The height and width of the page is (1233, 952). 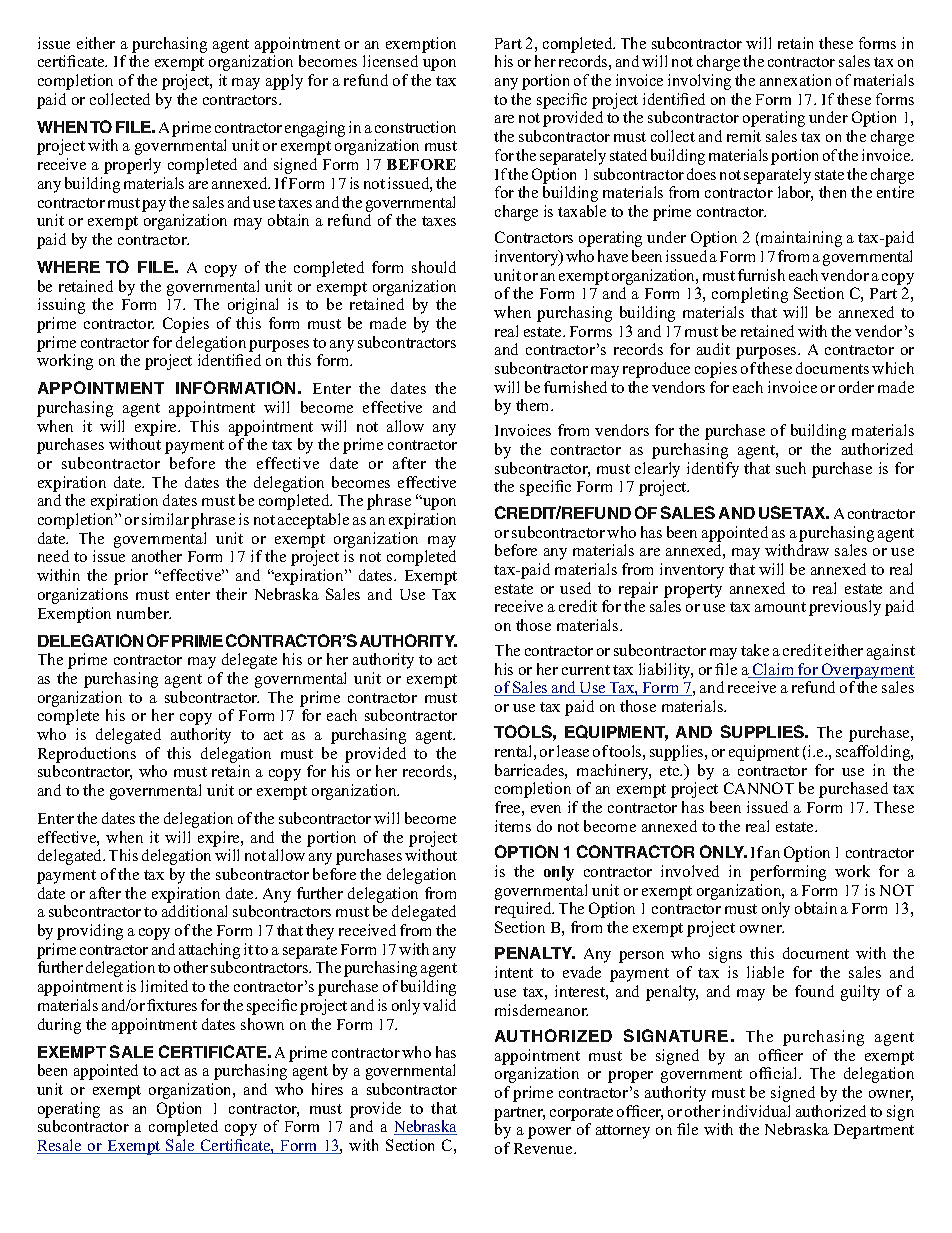 What do you see at coordinates (780, 607) in the page?
I see `amount` at bounding box center [780, 607].
